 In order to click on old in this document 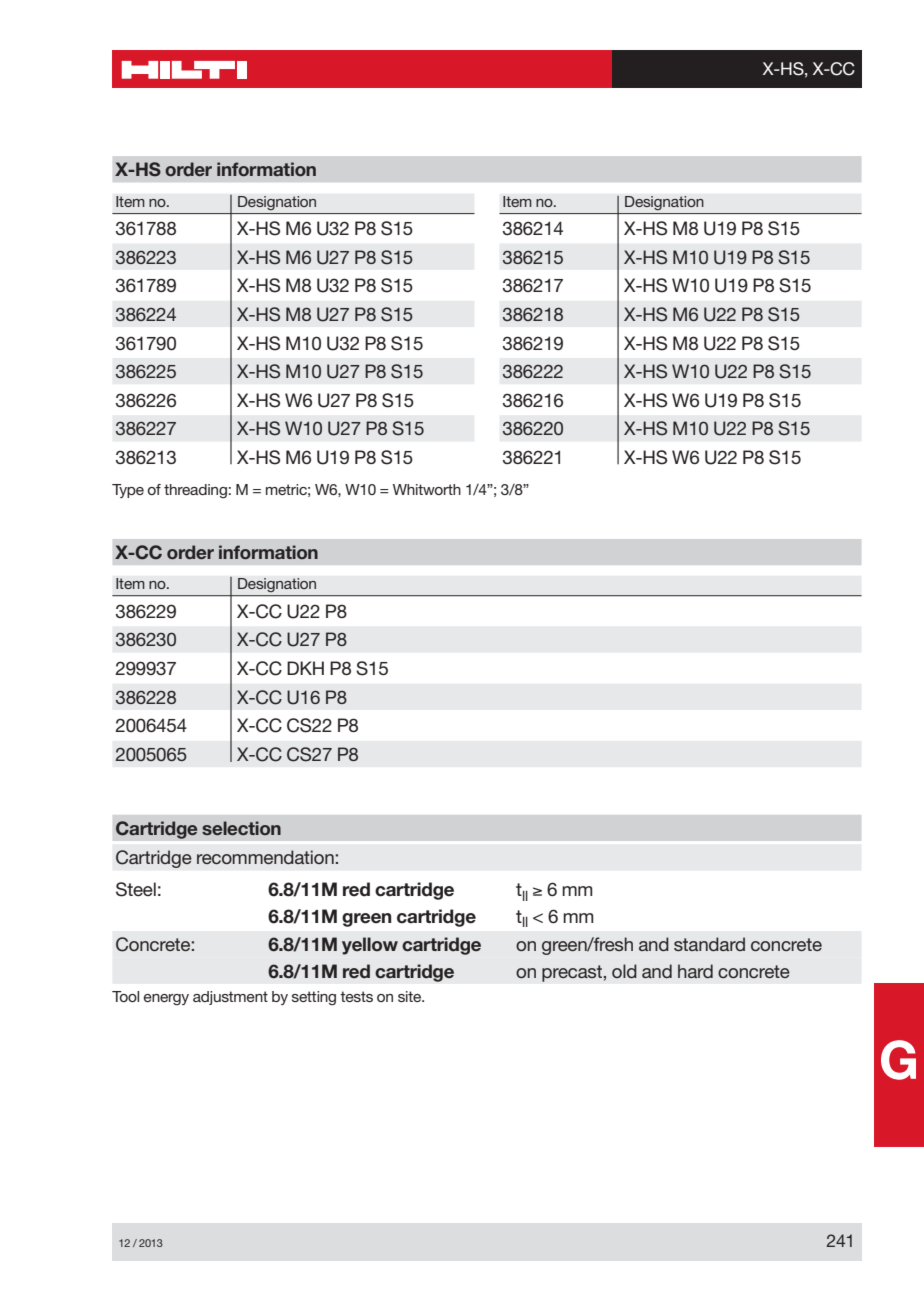, I will do `click(624, 971)`.
